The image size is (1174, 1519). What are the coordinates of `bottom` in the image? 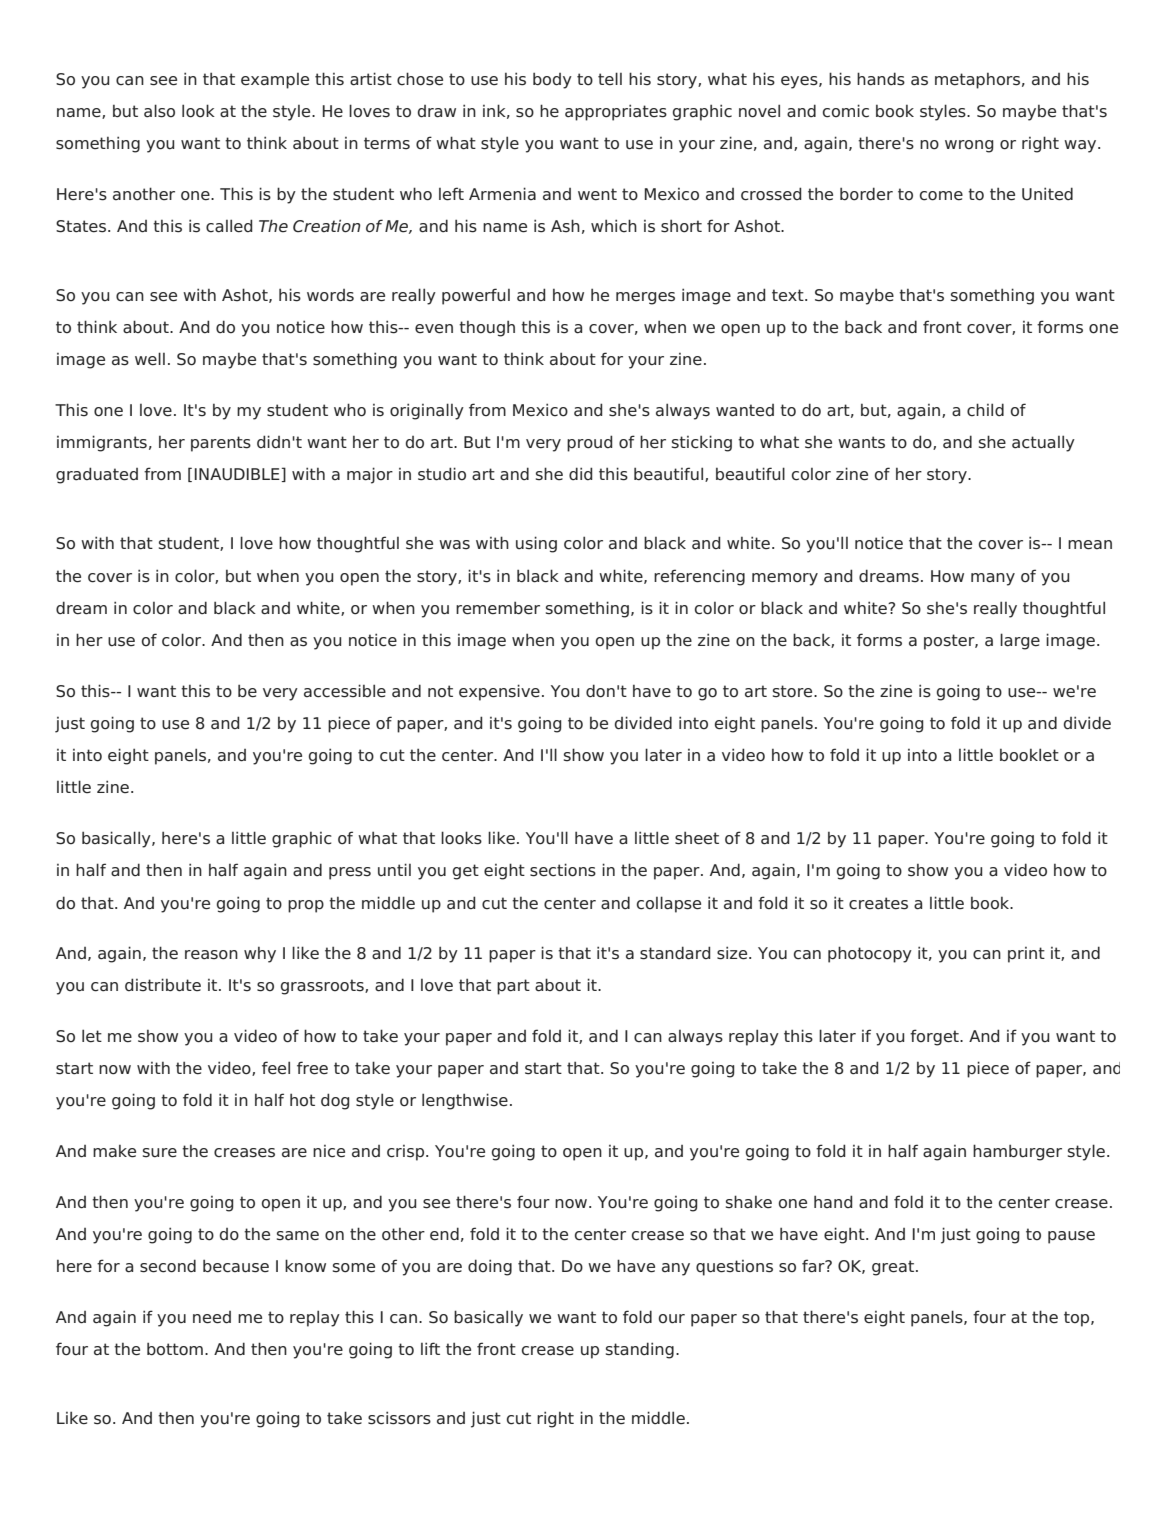 It's located at (175, 1349).
